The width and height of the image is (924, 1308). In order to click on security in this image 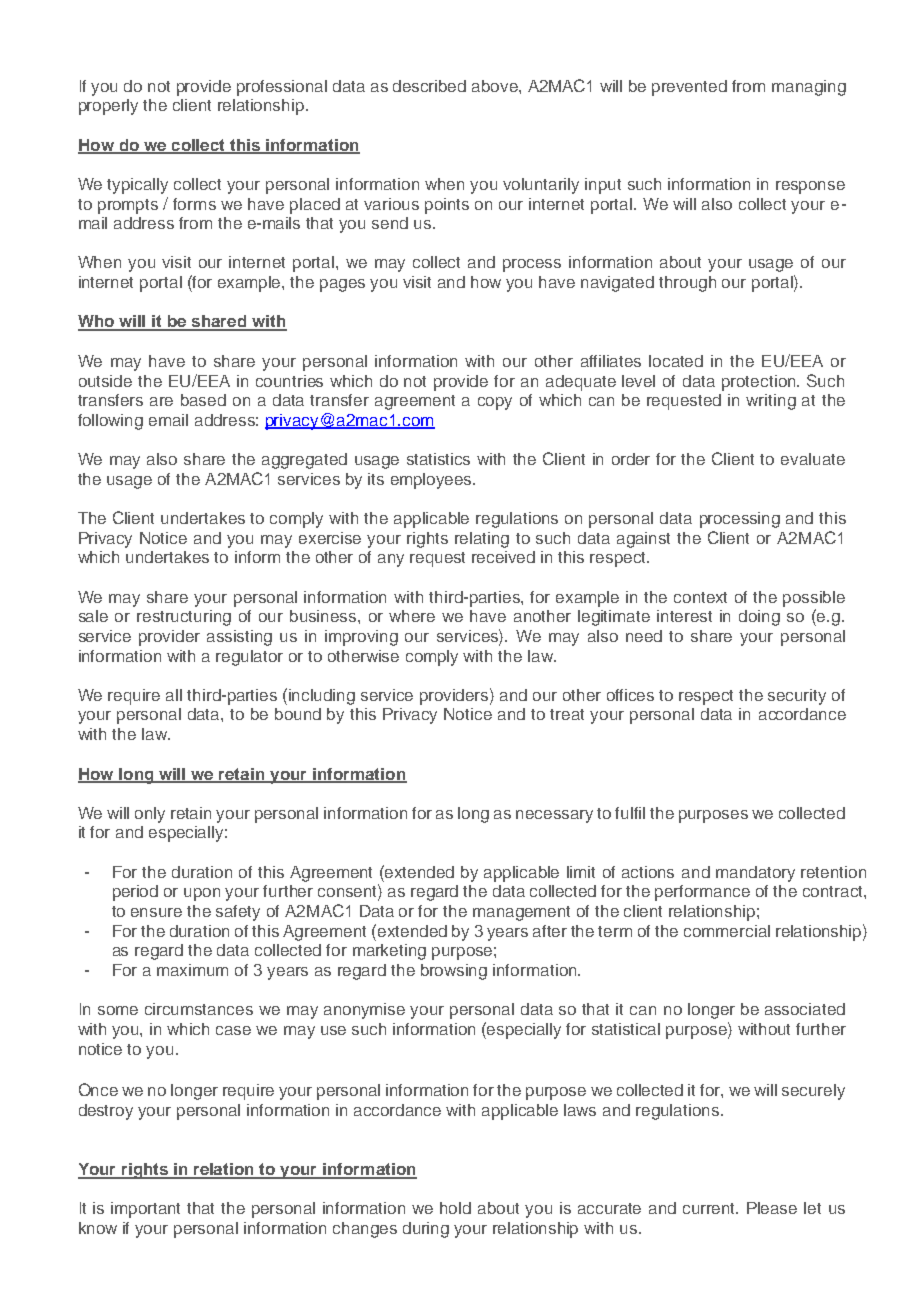, I will do `click(797, 697)`.
